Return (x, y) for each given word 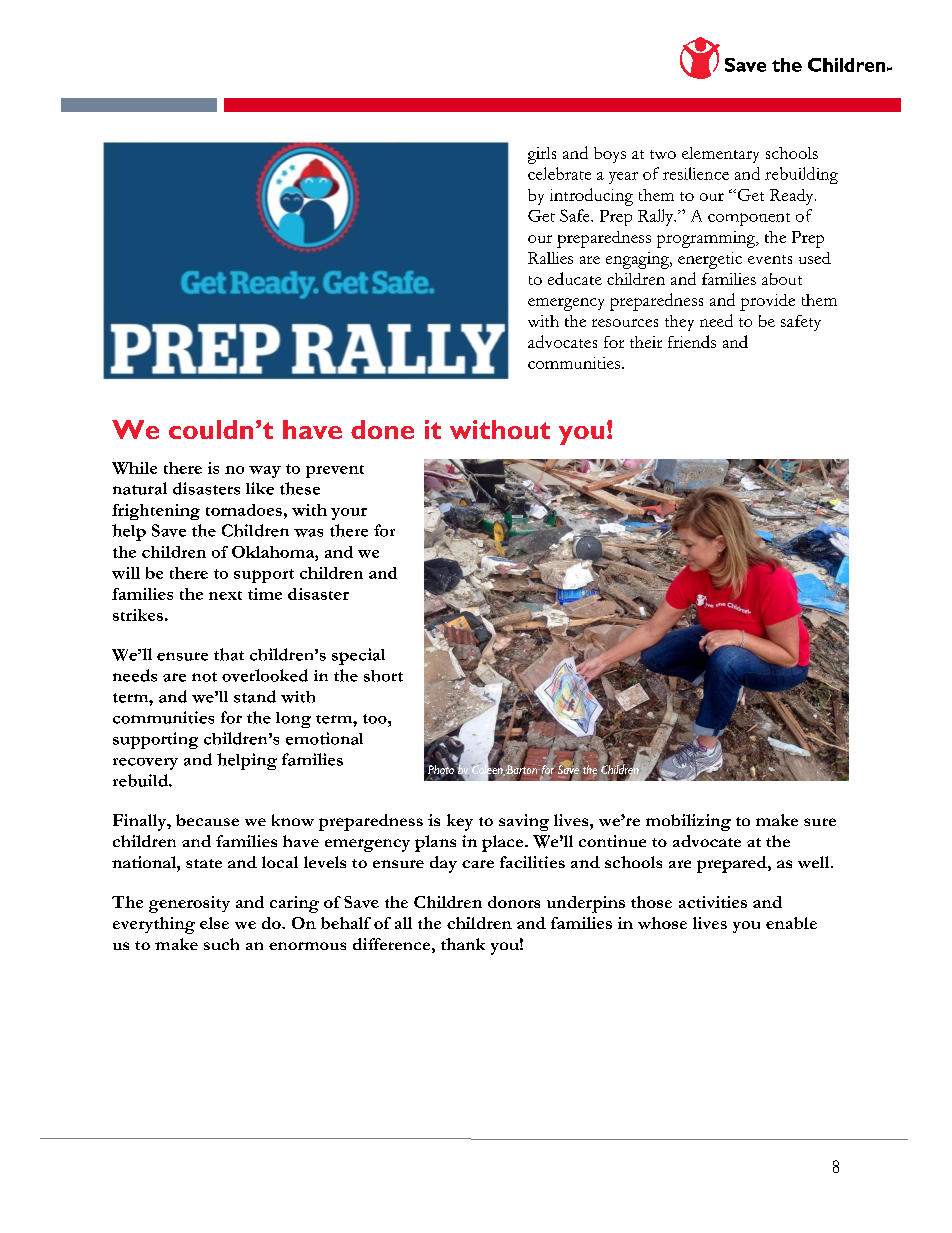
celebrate (559, 173)
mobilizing (688, 822)
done (382, 429)
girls (542, 155)
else (214, 923)
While (134, 468)
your (349, 514)
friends (692, 341)
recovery (145, 764)
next (225, 595)
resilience (696, 173)
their (646, 342)
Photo (442, 770)
